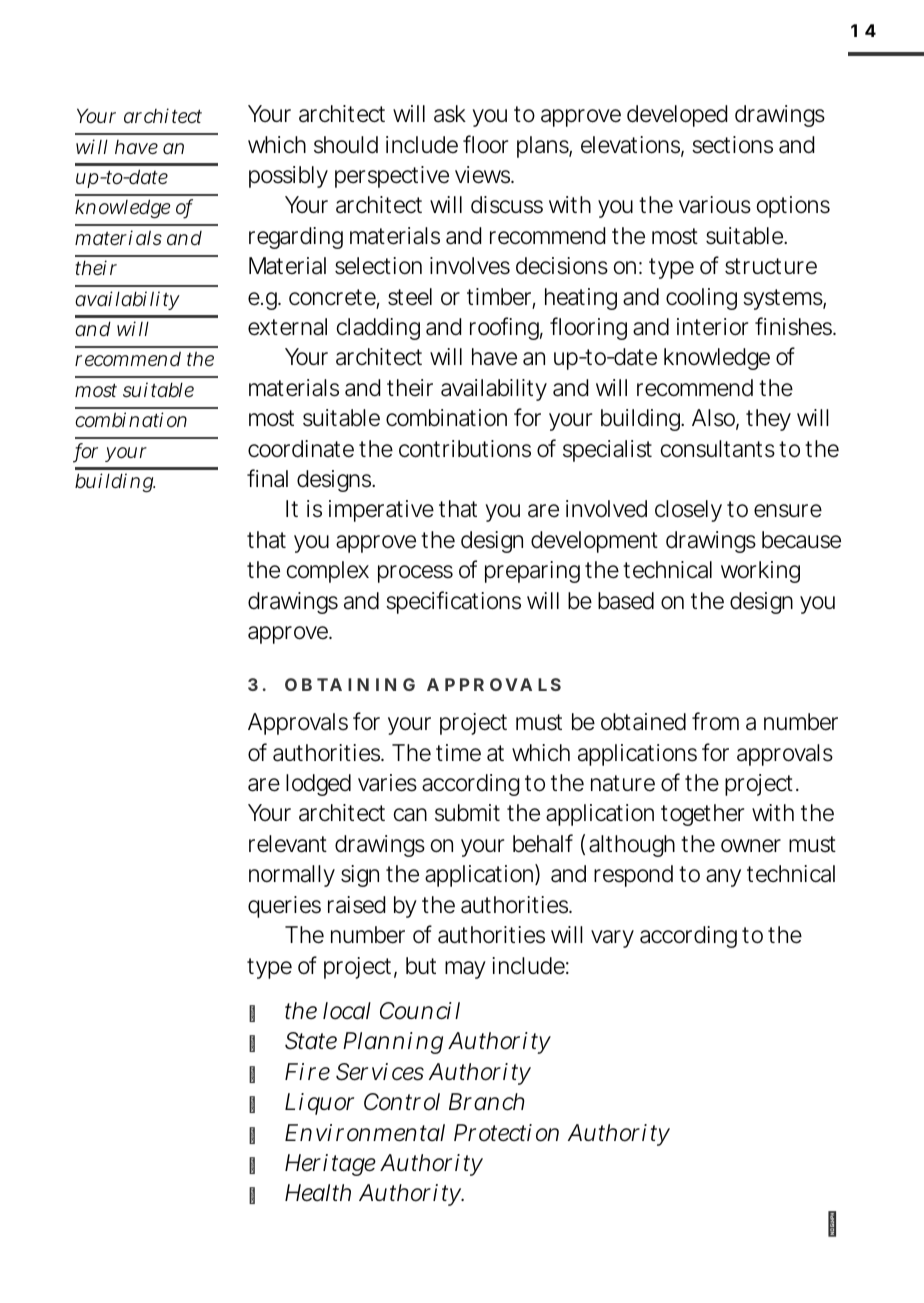 This screenshot has width=924, height=1303. What do you see at coordinates (484, 175) in the screenshot?
I see `views` at bounding box center [484, 175].
